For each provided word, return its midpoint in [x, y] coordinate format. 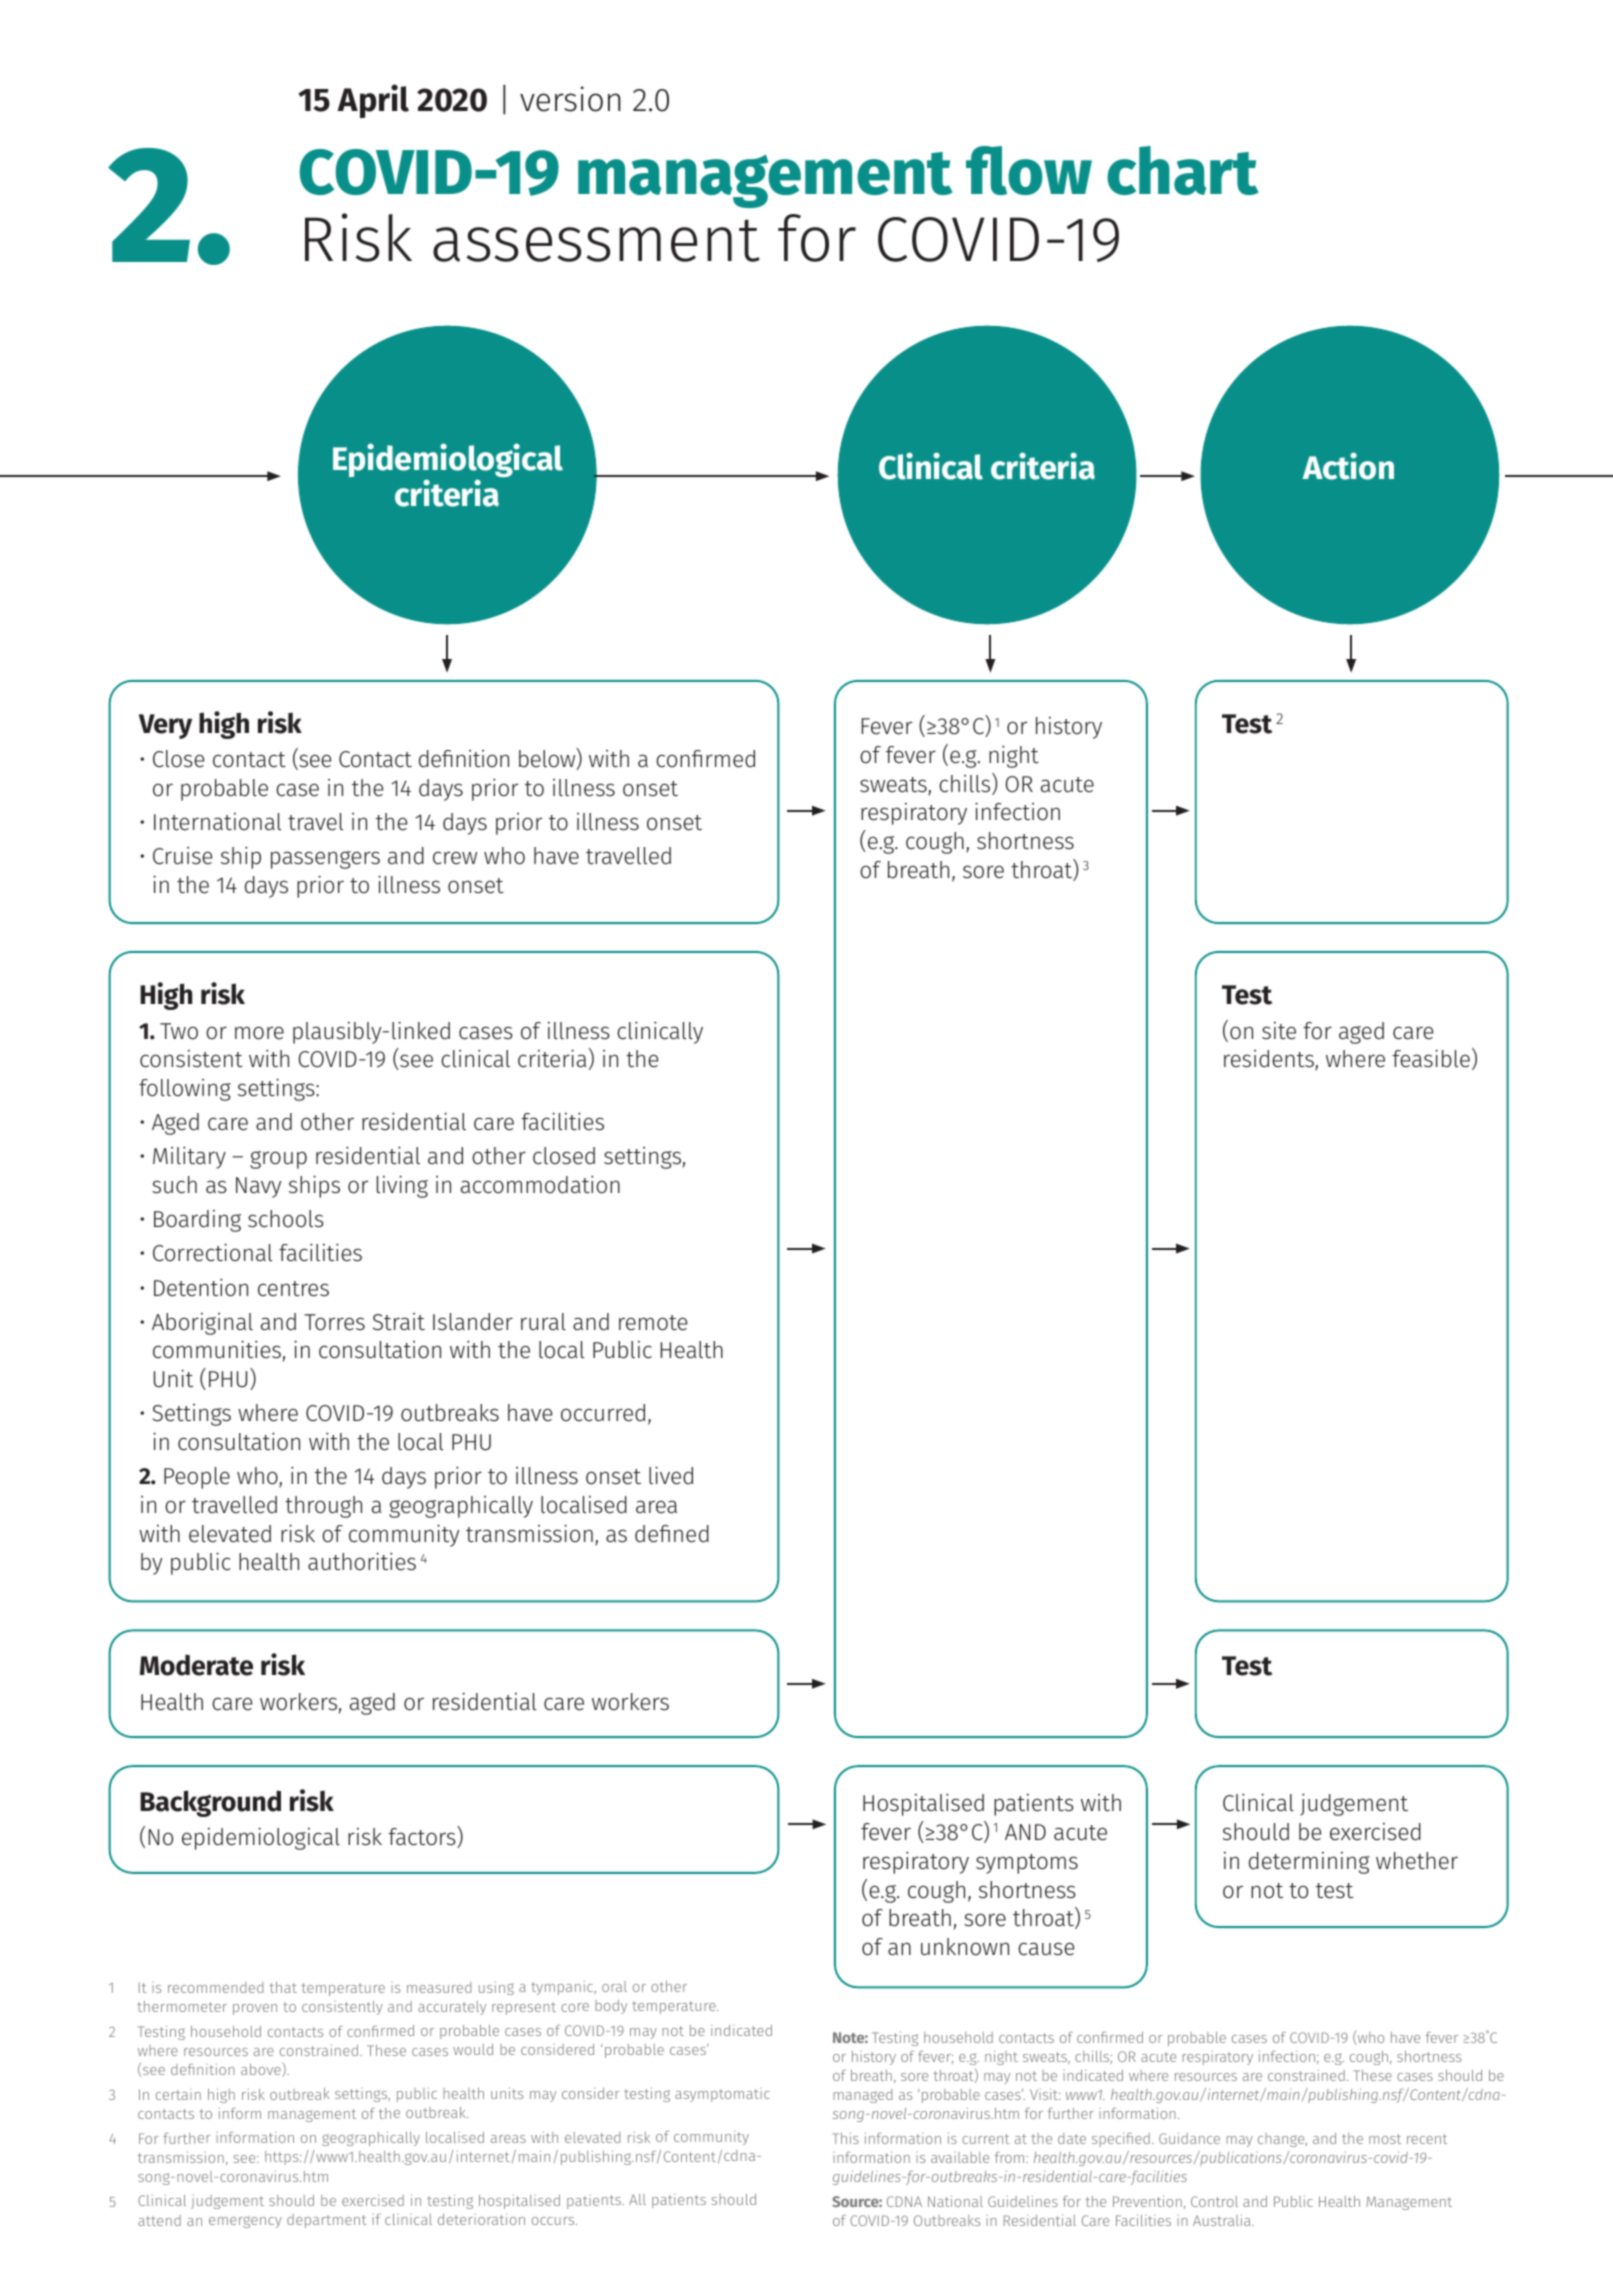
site [1279, 1031]
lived [671, 1475]
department [327, 2221]
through [323, 1507]
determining [1309, 1863]
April [373, 101]
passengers [325, 860]
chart [1183, 170]
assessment [596, 240]
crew [455, 858]
